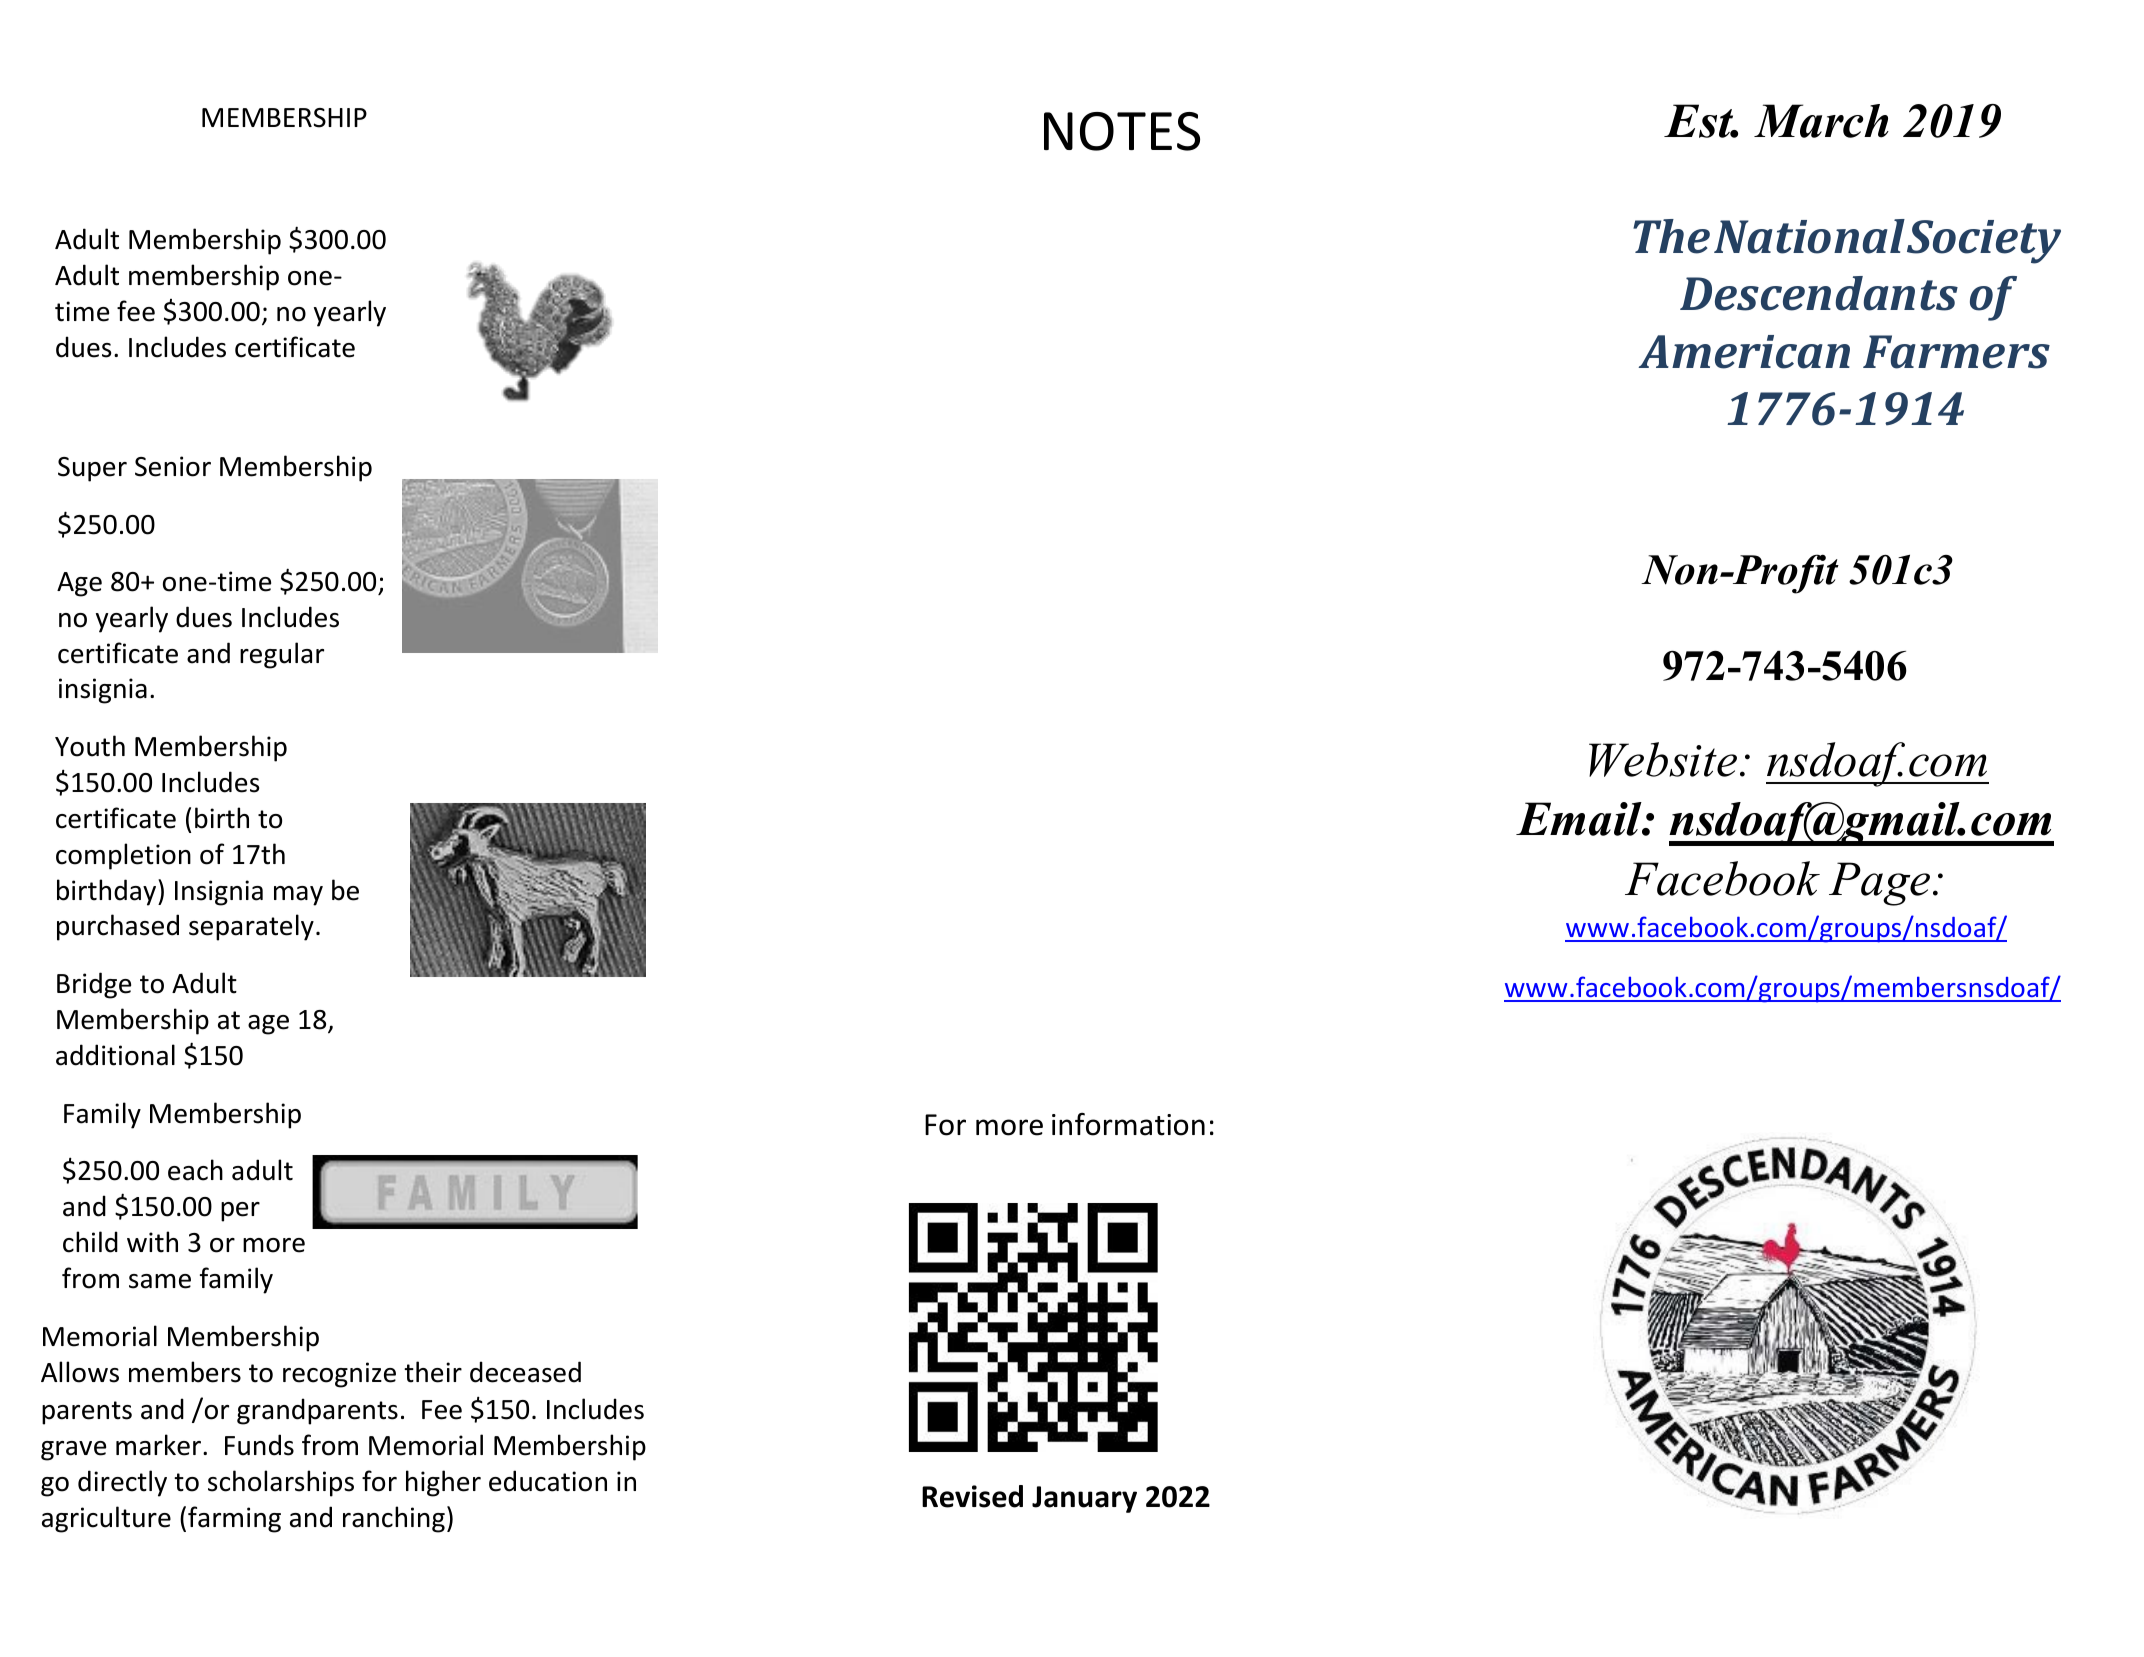  What do you see at coordinates (1879, 884) in the screenshot?
I see `Page` at bounding box center [1879, 884].
